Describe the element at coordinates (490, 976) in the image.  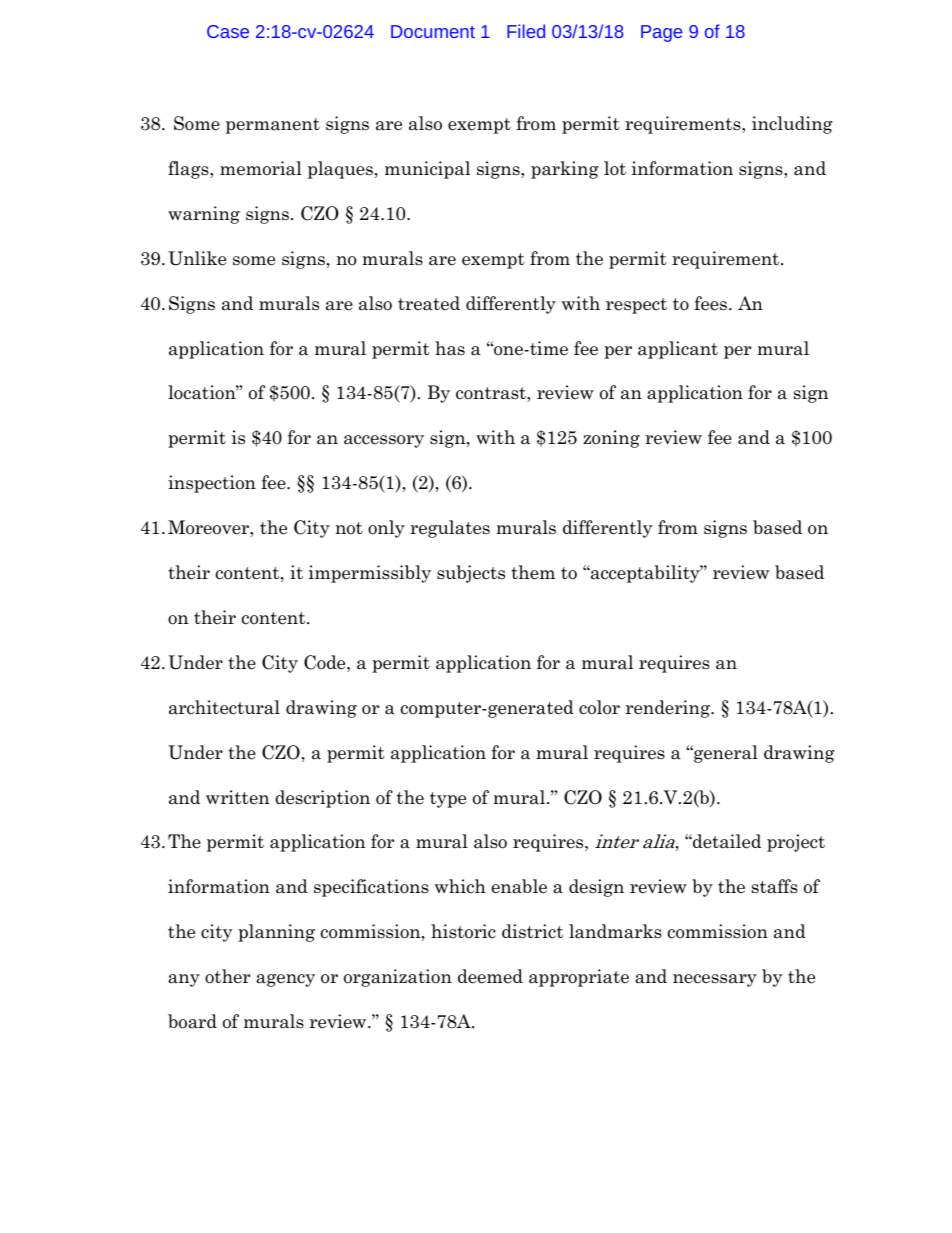
I see `deemed` at that location.
